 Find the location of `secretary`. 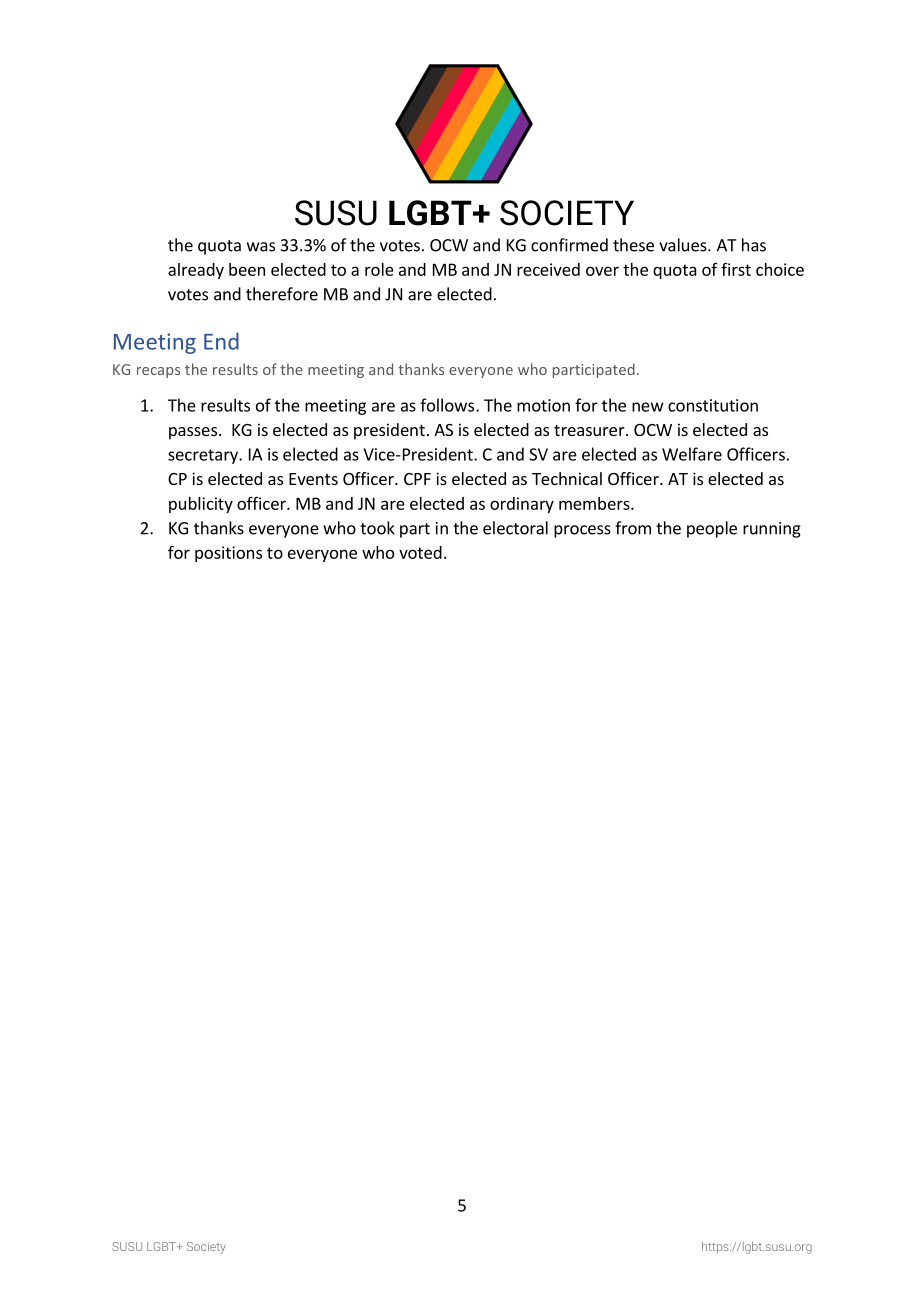

secretary is located at coordinates (204, 456).
